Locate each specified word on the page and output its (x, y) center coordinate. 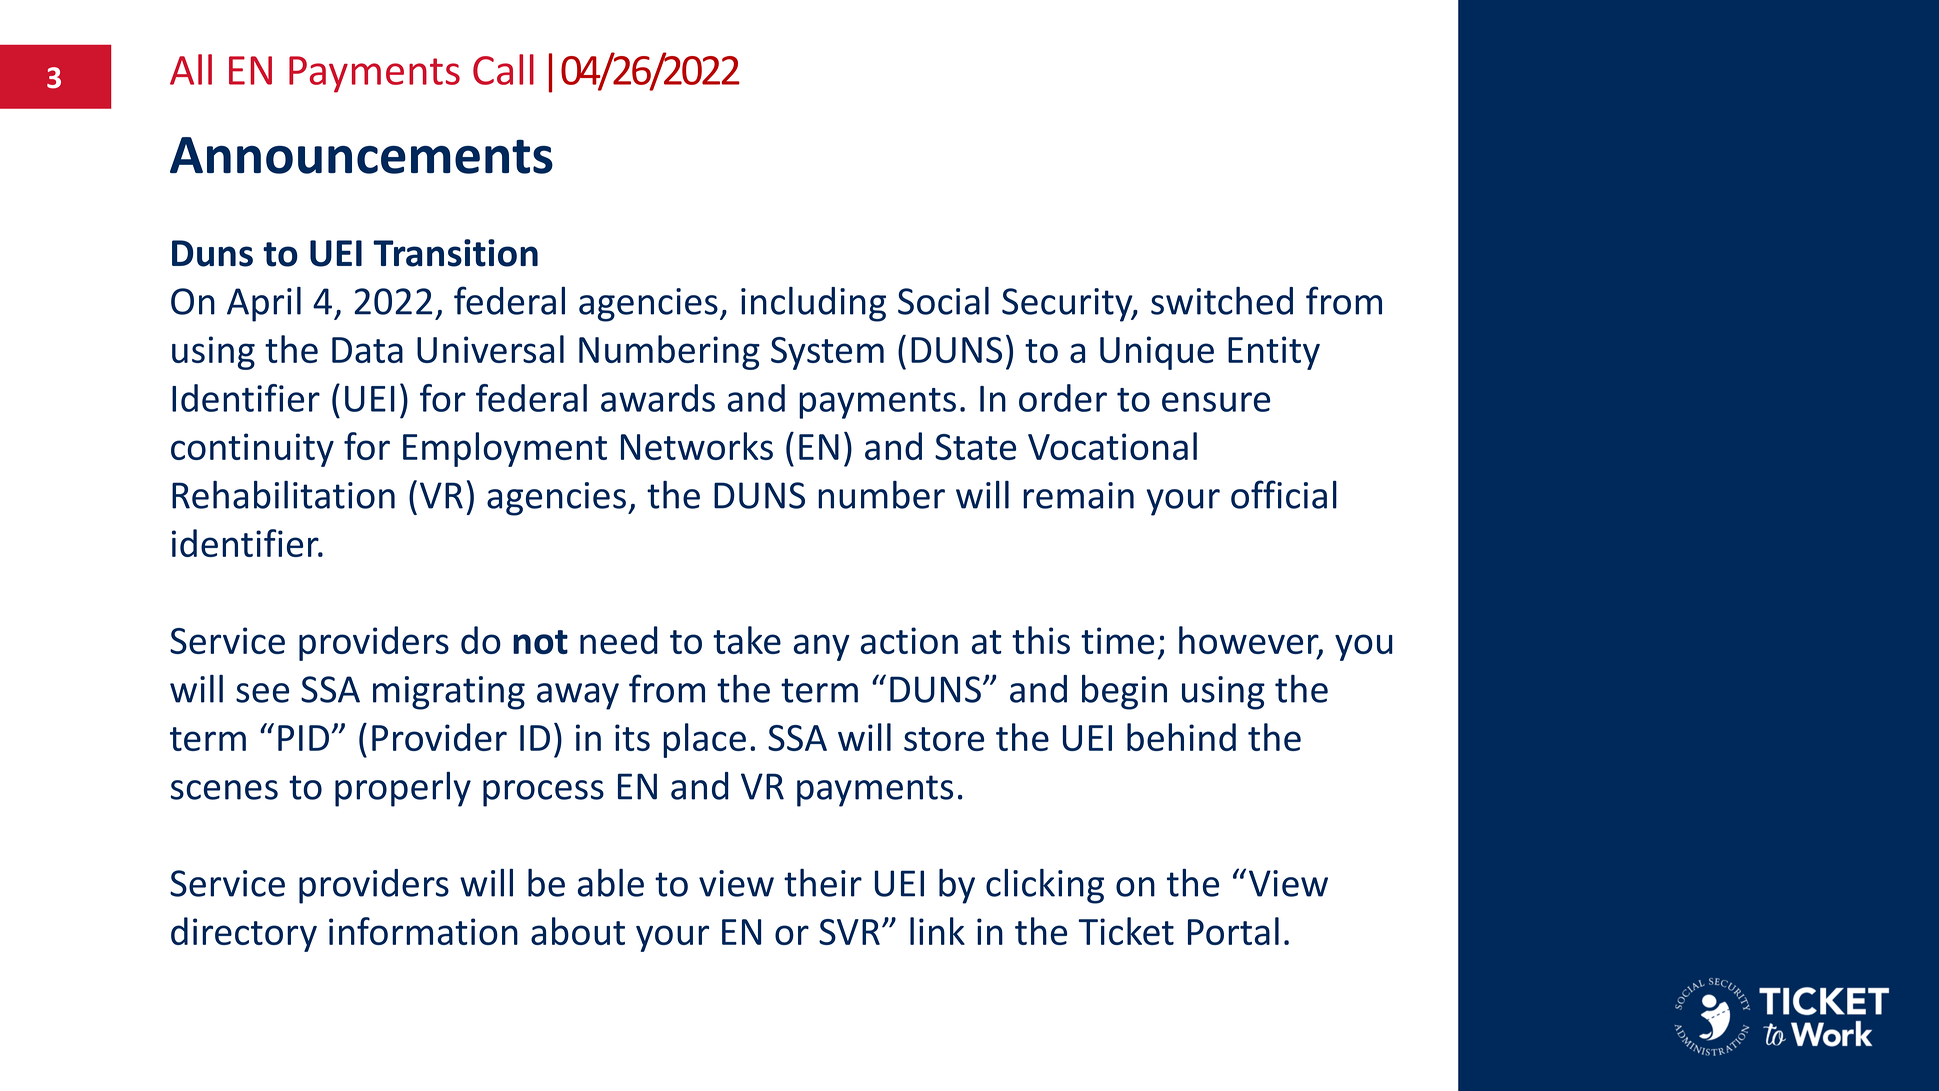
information (423, 931)
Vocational (1112, 446)
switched (1222, 301)
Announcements (361, 155)
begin (1124, 692)
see (262, 693)
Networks (697, 446)
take (747, 640)
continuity (252, 450)
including (813, 304)
